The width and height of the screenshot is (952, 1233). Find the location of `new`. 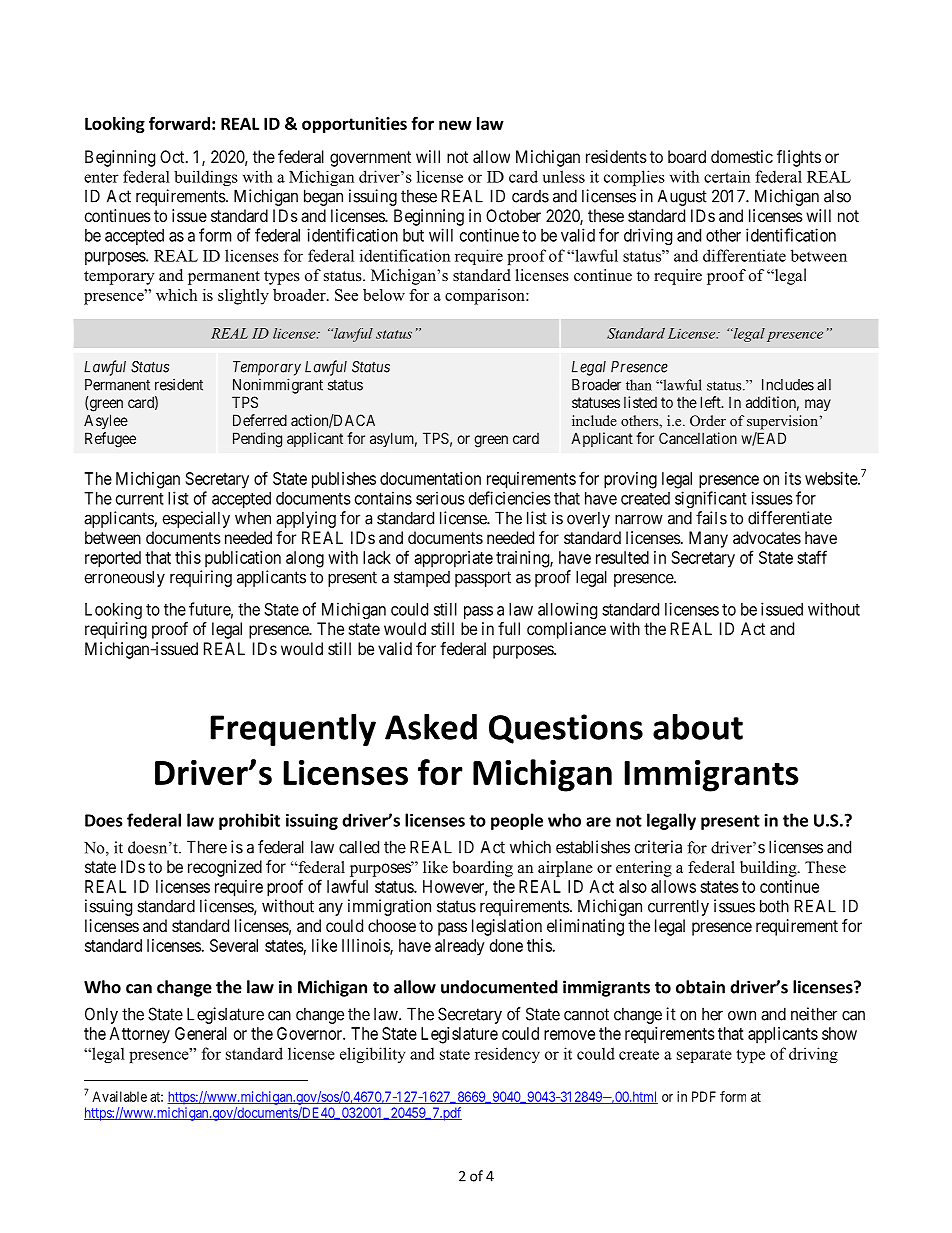

new is located at coordinates (455, 125).
